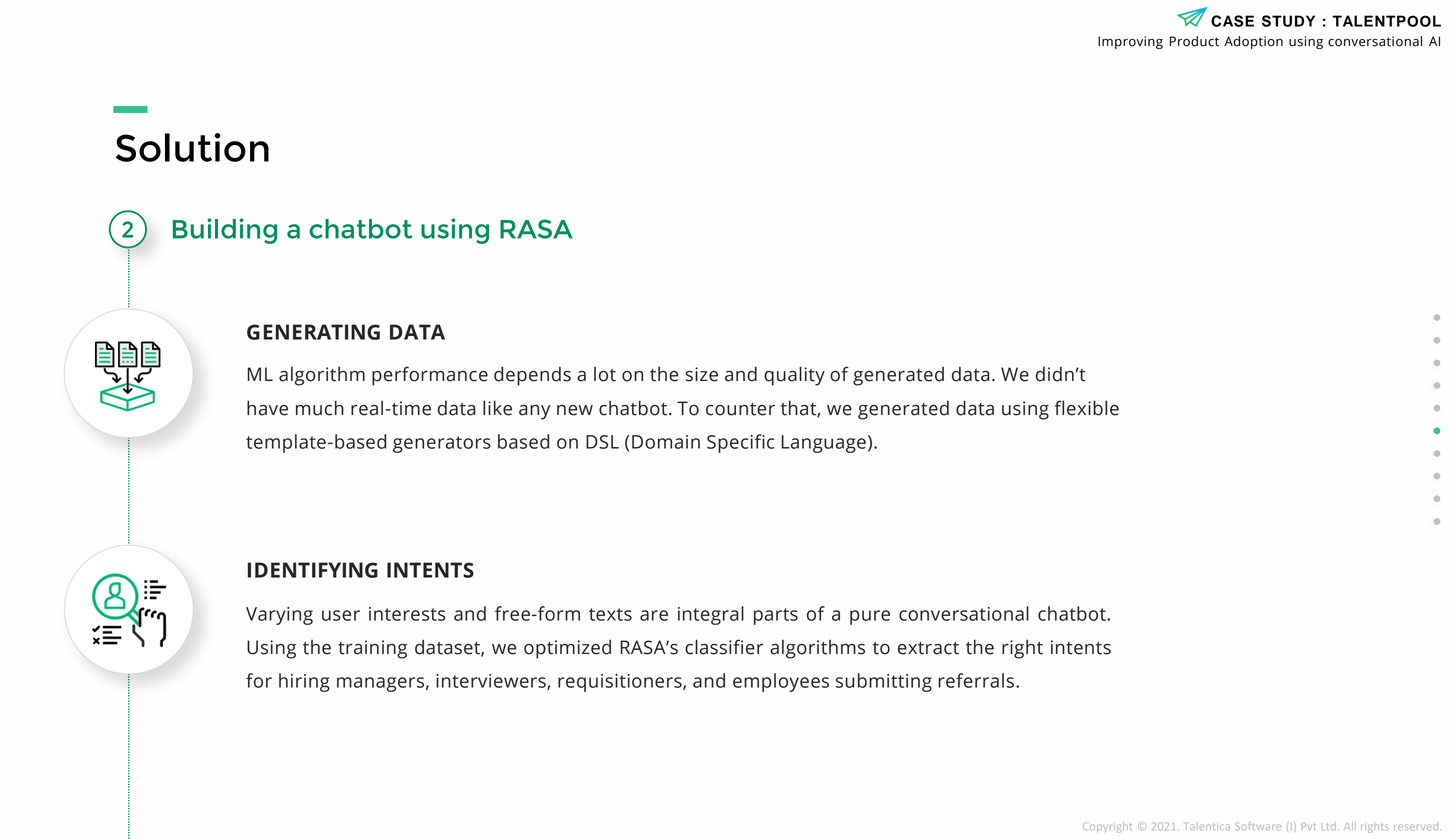 This image has width=1456, height=839. I want to click on Solution, so click(192, 147).
